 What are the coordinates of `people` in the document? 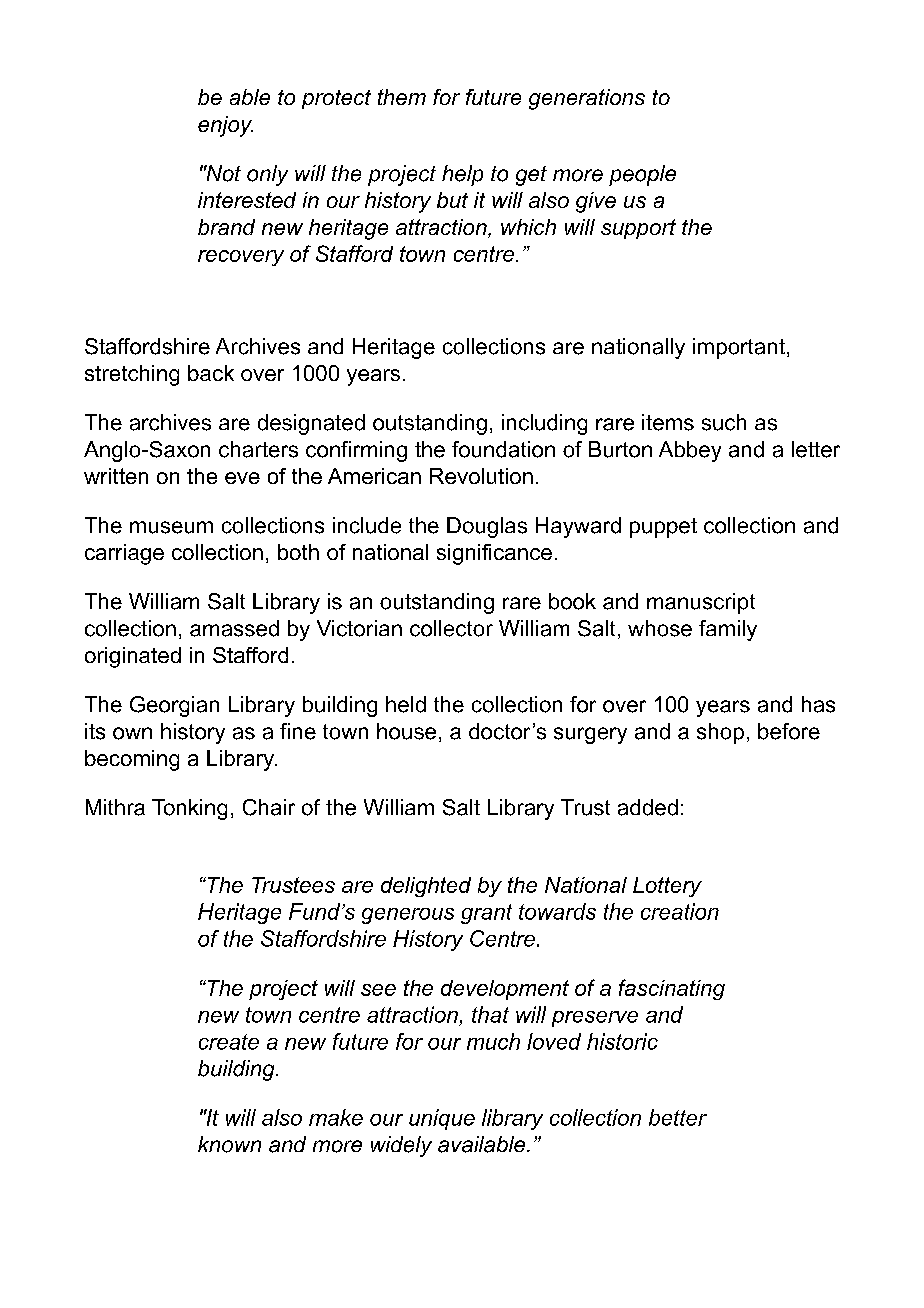 It's located at (642, 175).
